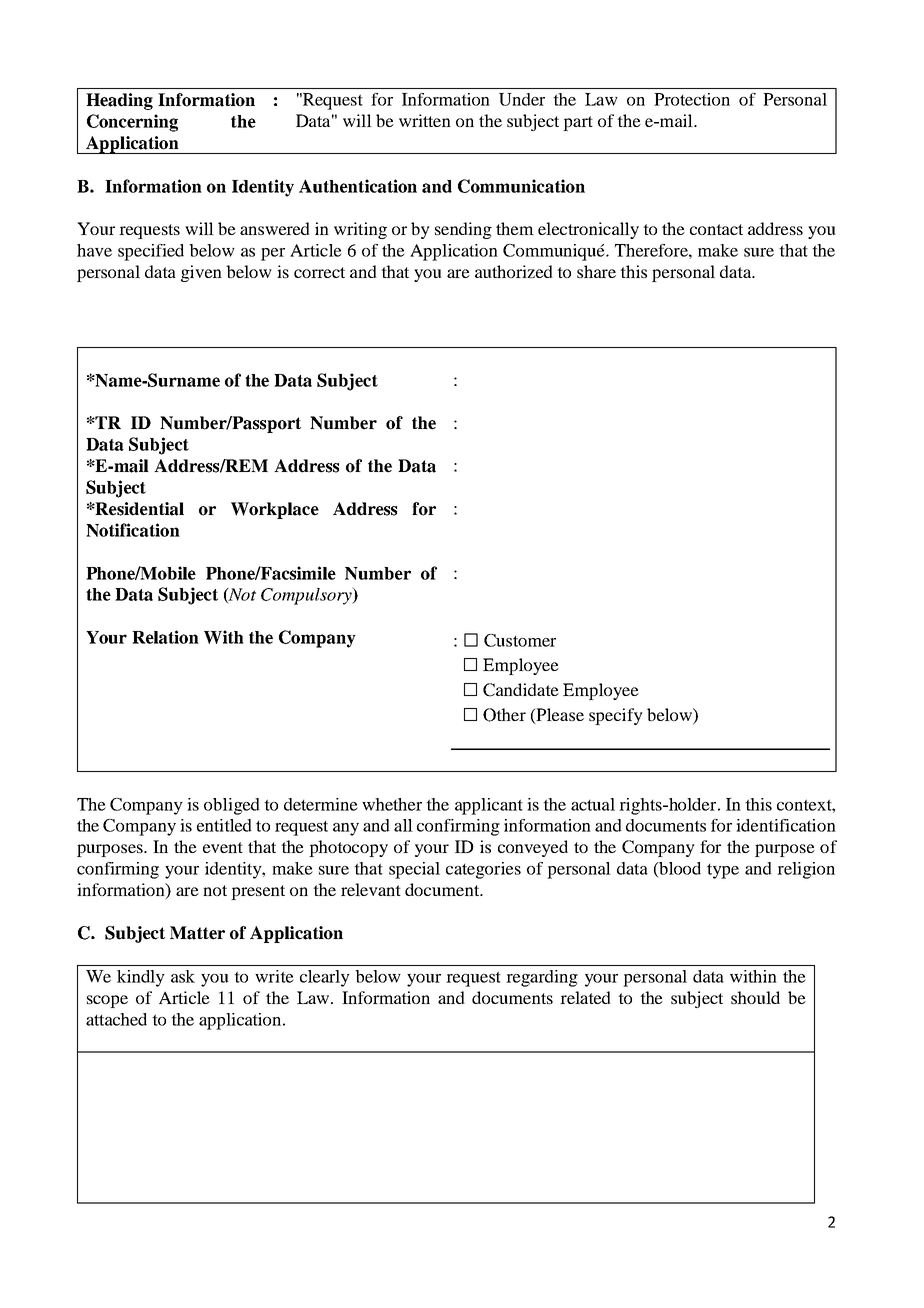  What do you see at coordinates (514, 271) in the image?
I see `authorized` at bounding box center [514, 271].
